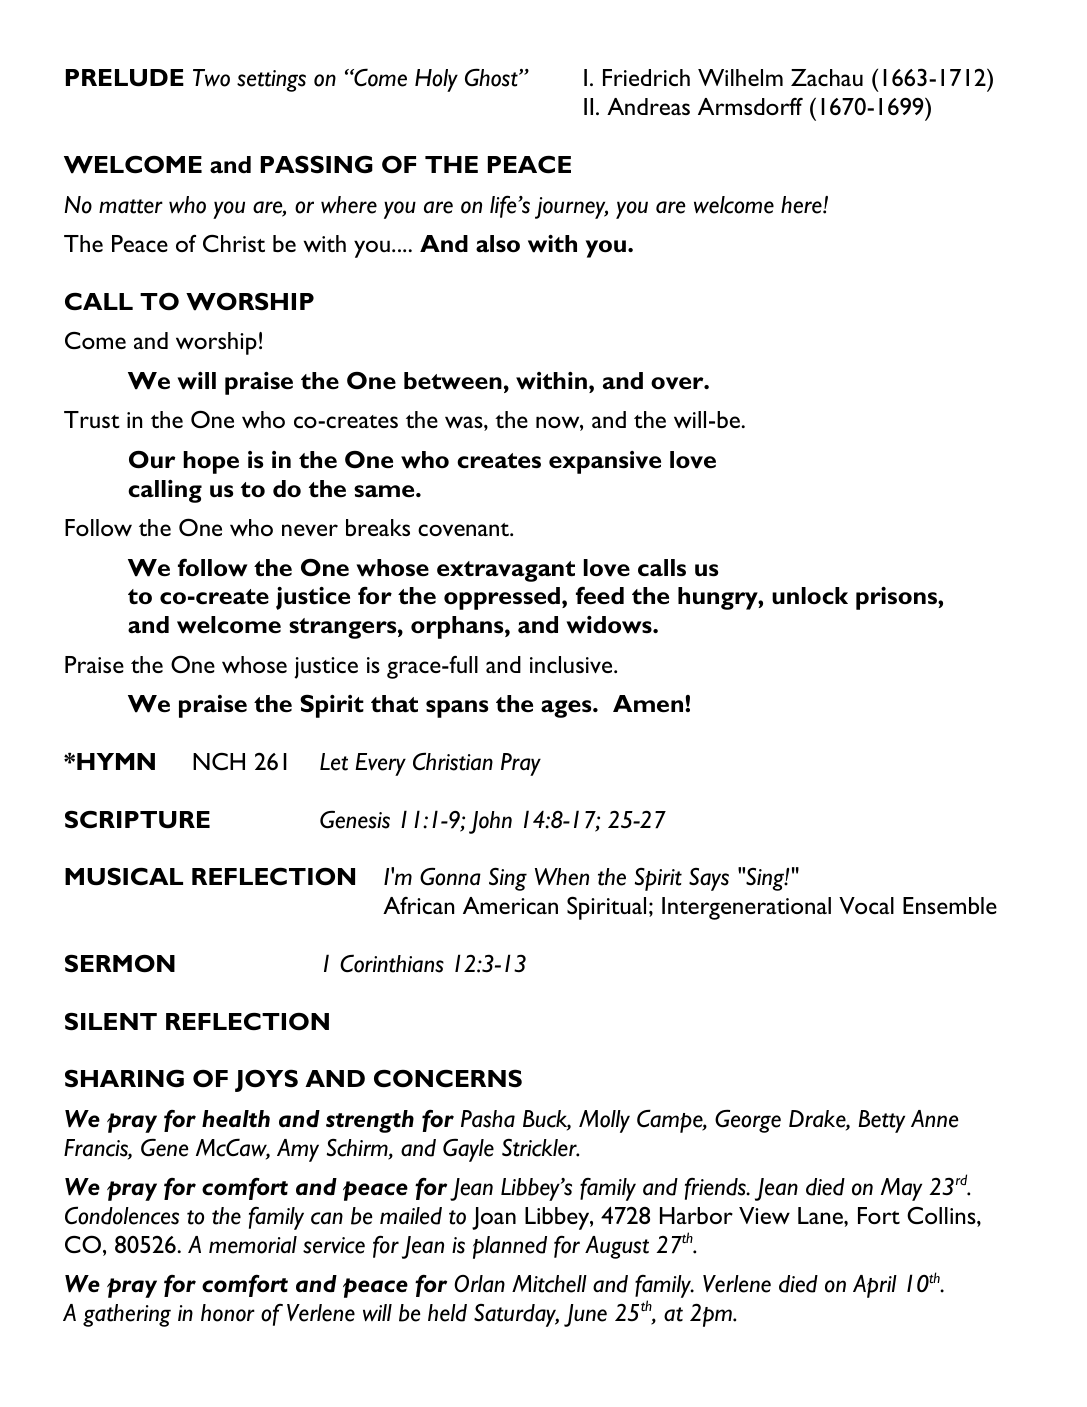 This page has width=1087, height=1407. Describe the element at coordinates (211, 78) in the page. I see `Two` at that location.
